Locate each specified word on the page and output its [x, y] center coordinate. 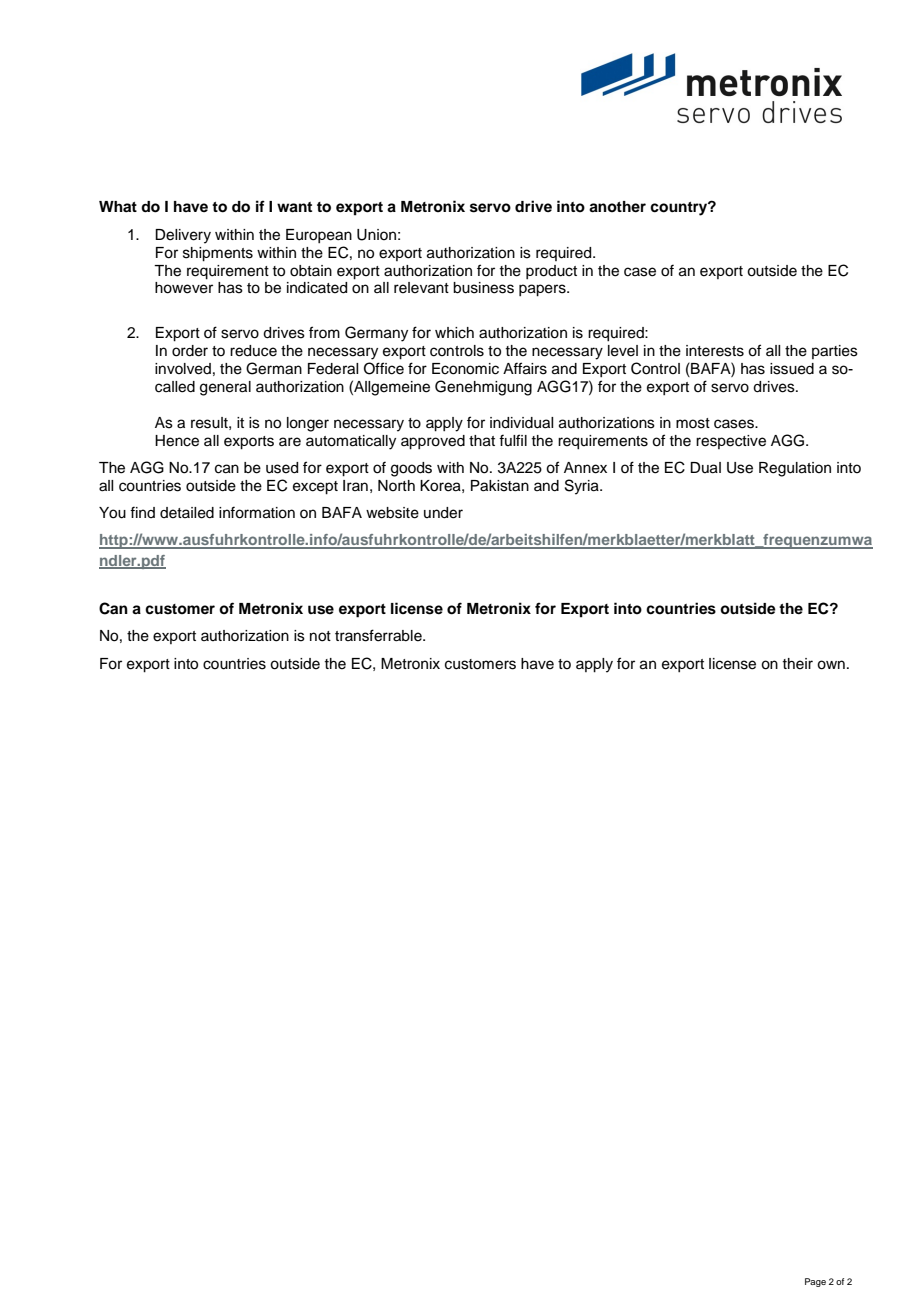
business [483, 288]
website [392, 513]
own [831, 665]
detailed [187, 513]
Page [815, 1282]
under [443, 513]
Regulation [795, 469]
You [112, 513]
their [797, 664]
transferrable [379, 635]
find [142, 512]
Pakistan [500, 486]
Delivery [183, 236]
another [617, 207]
